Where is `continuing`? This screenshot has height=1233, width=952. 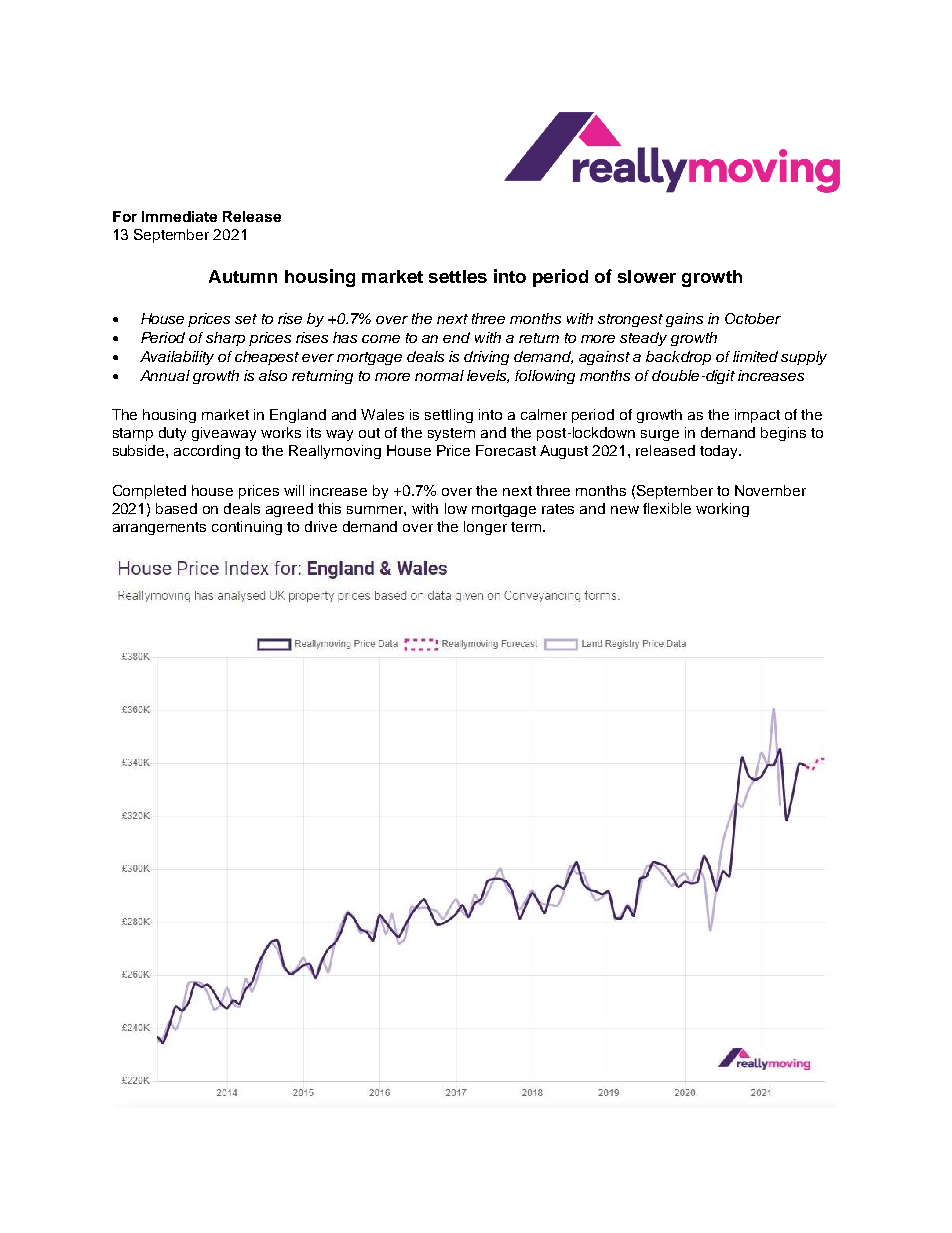 continuing is located at coordinates (247, 528).
